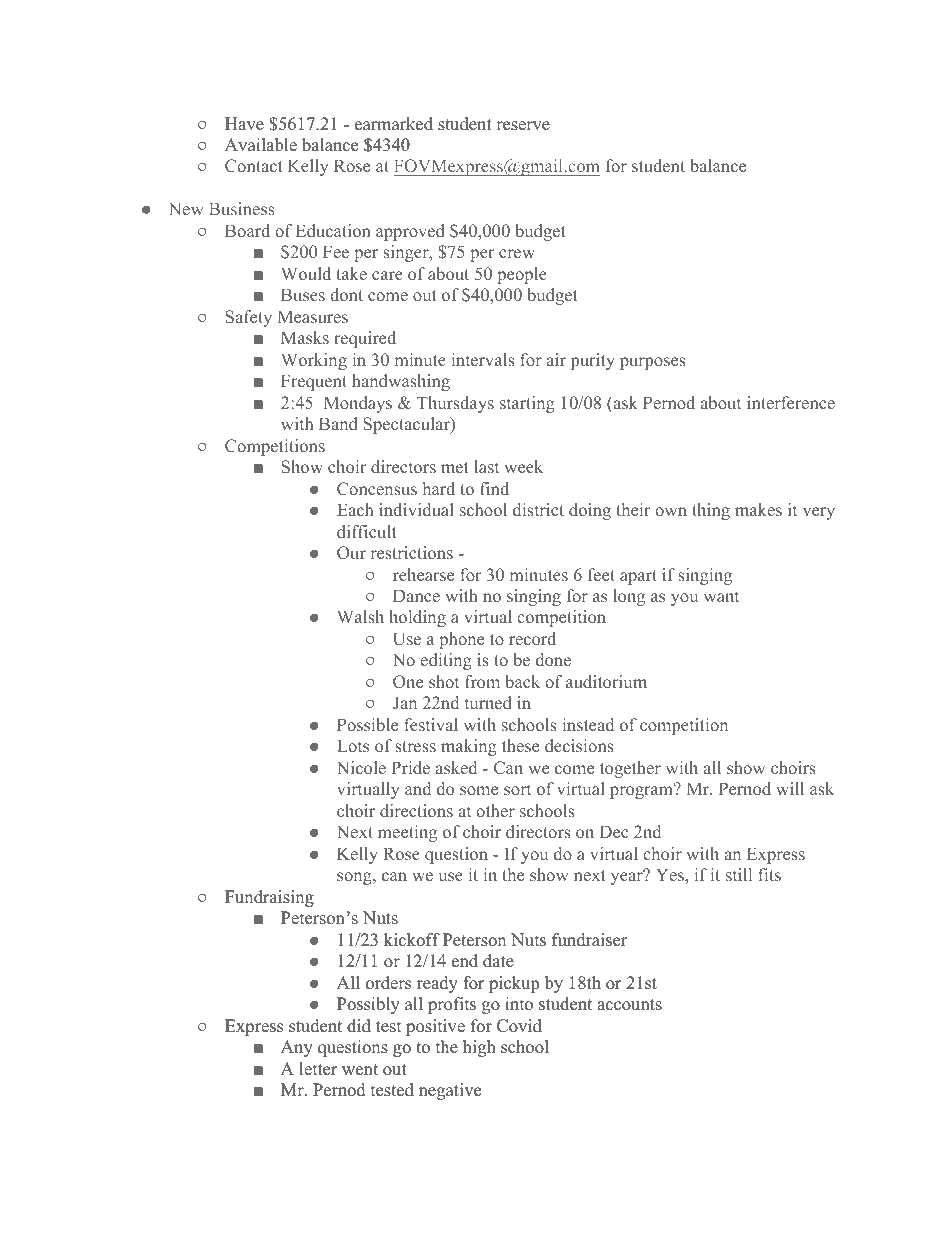 This document has height=1233, width=952. What do you see at coordinates (486, 466) in the document?
I see `last` at bounding box center [486, 466].
